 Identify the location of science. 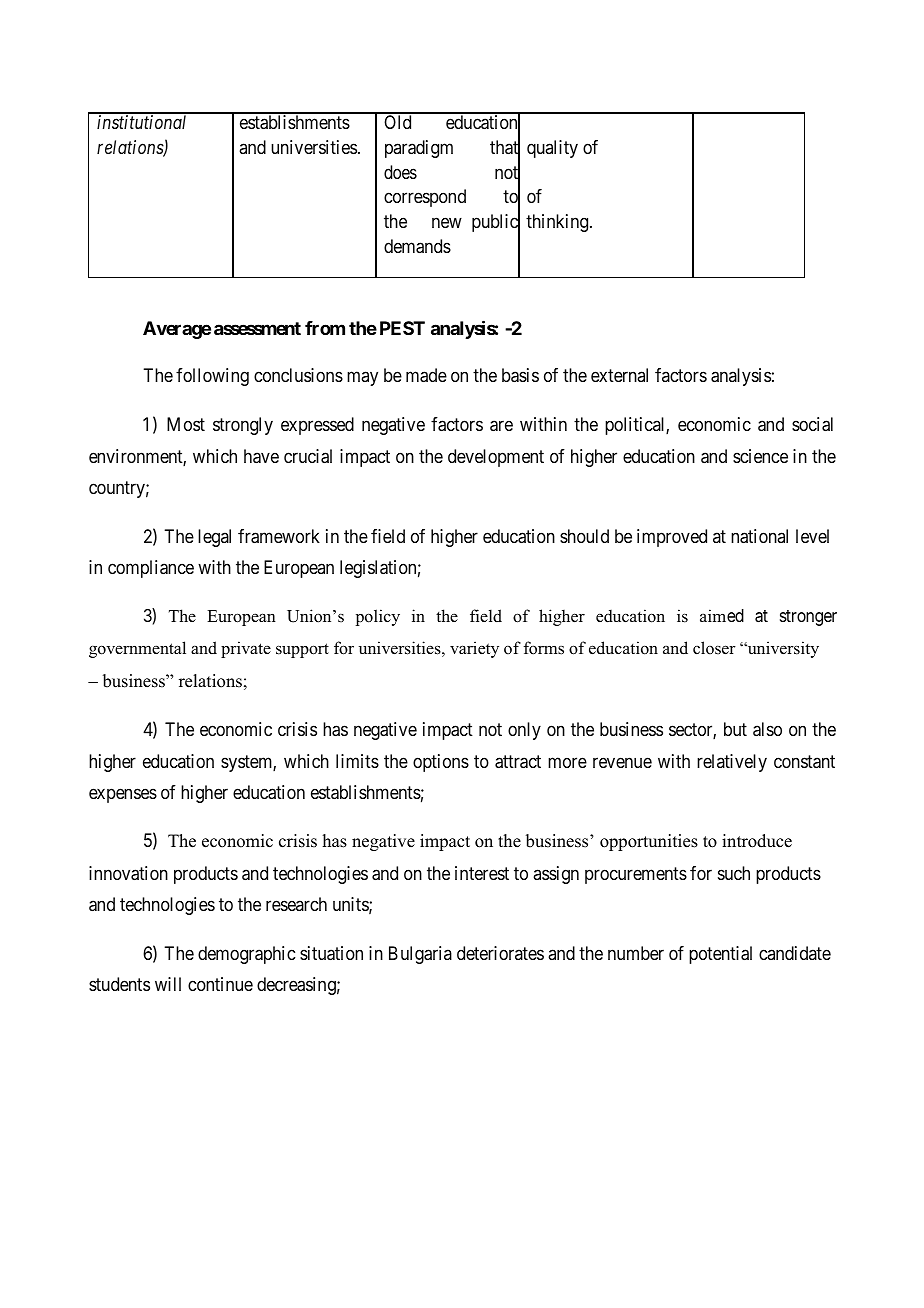
(760, 456).
